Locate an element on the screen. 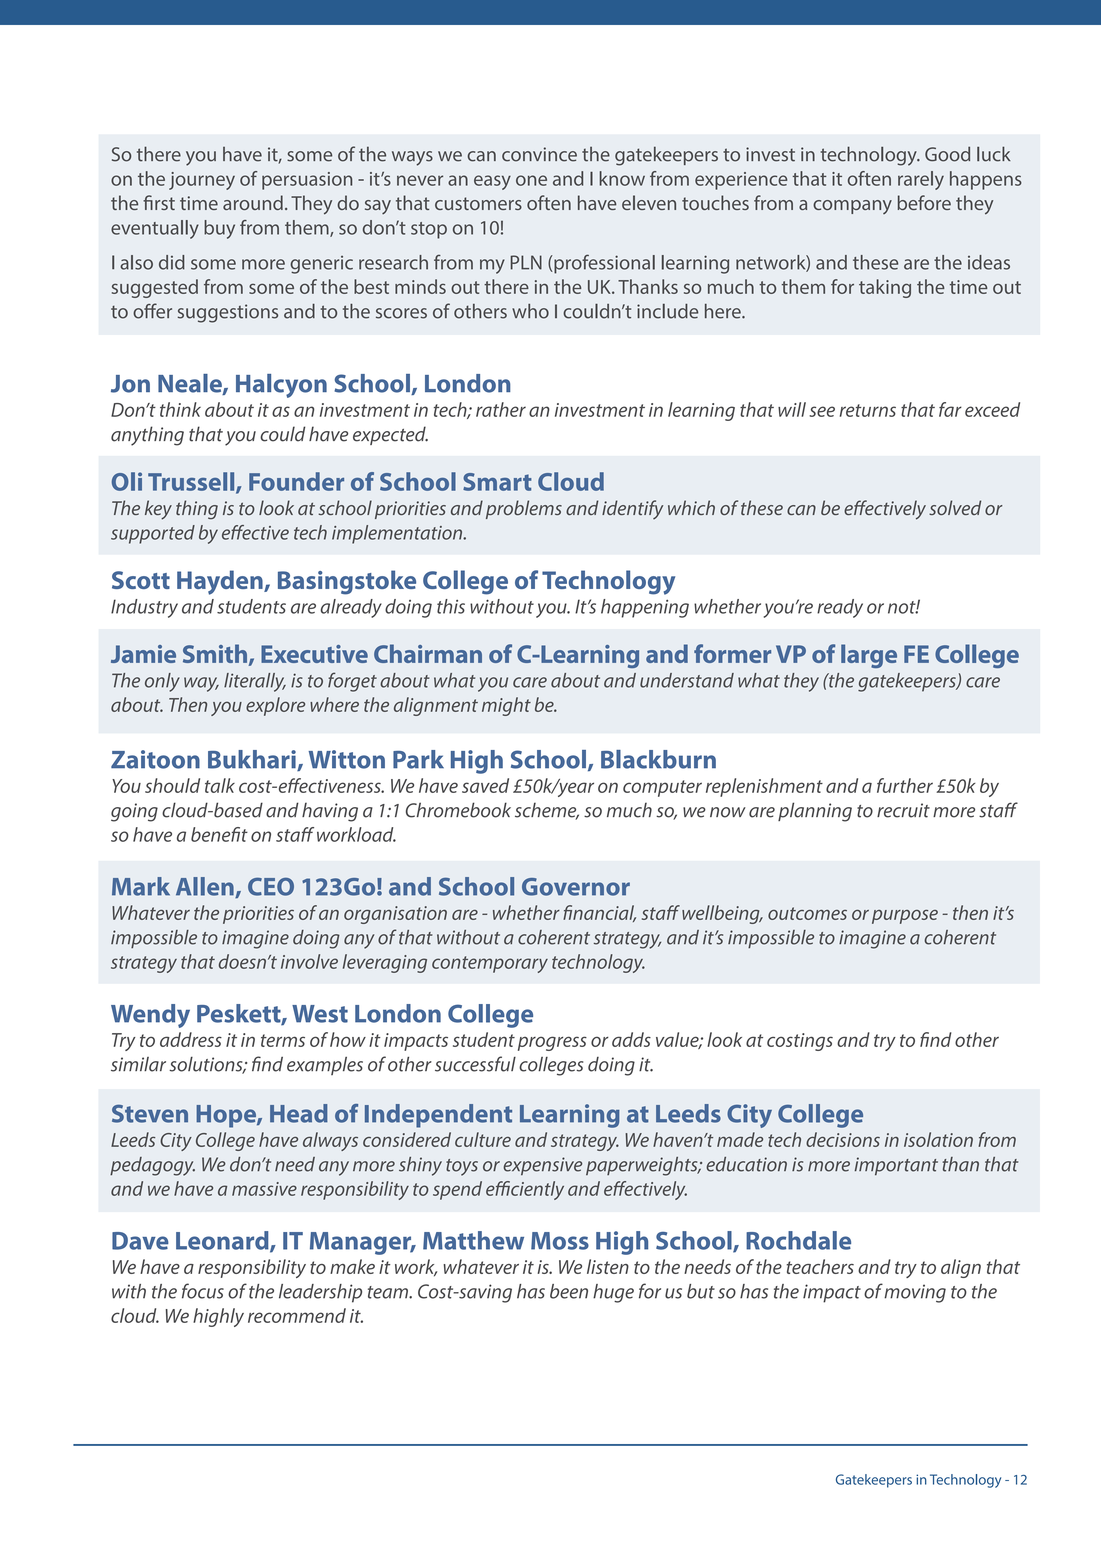  Bukhari is located at coordinates (253, 760).
